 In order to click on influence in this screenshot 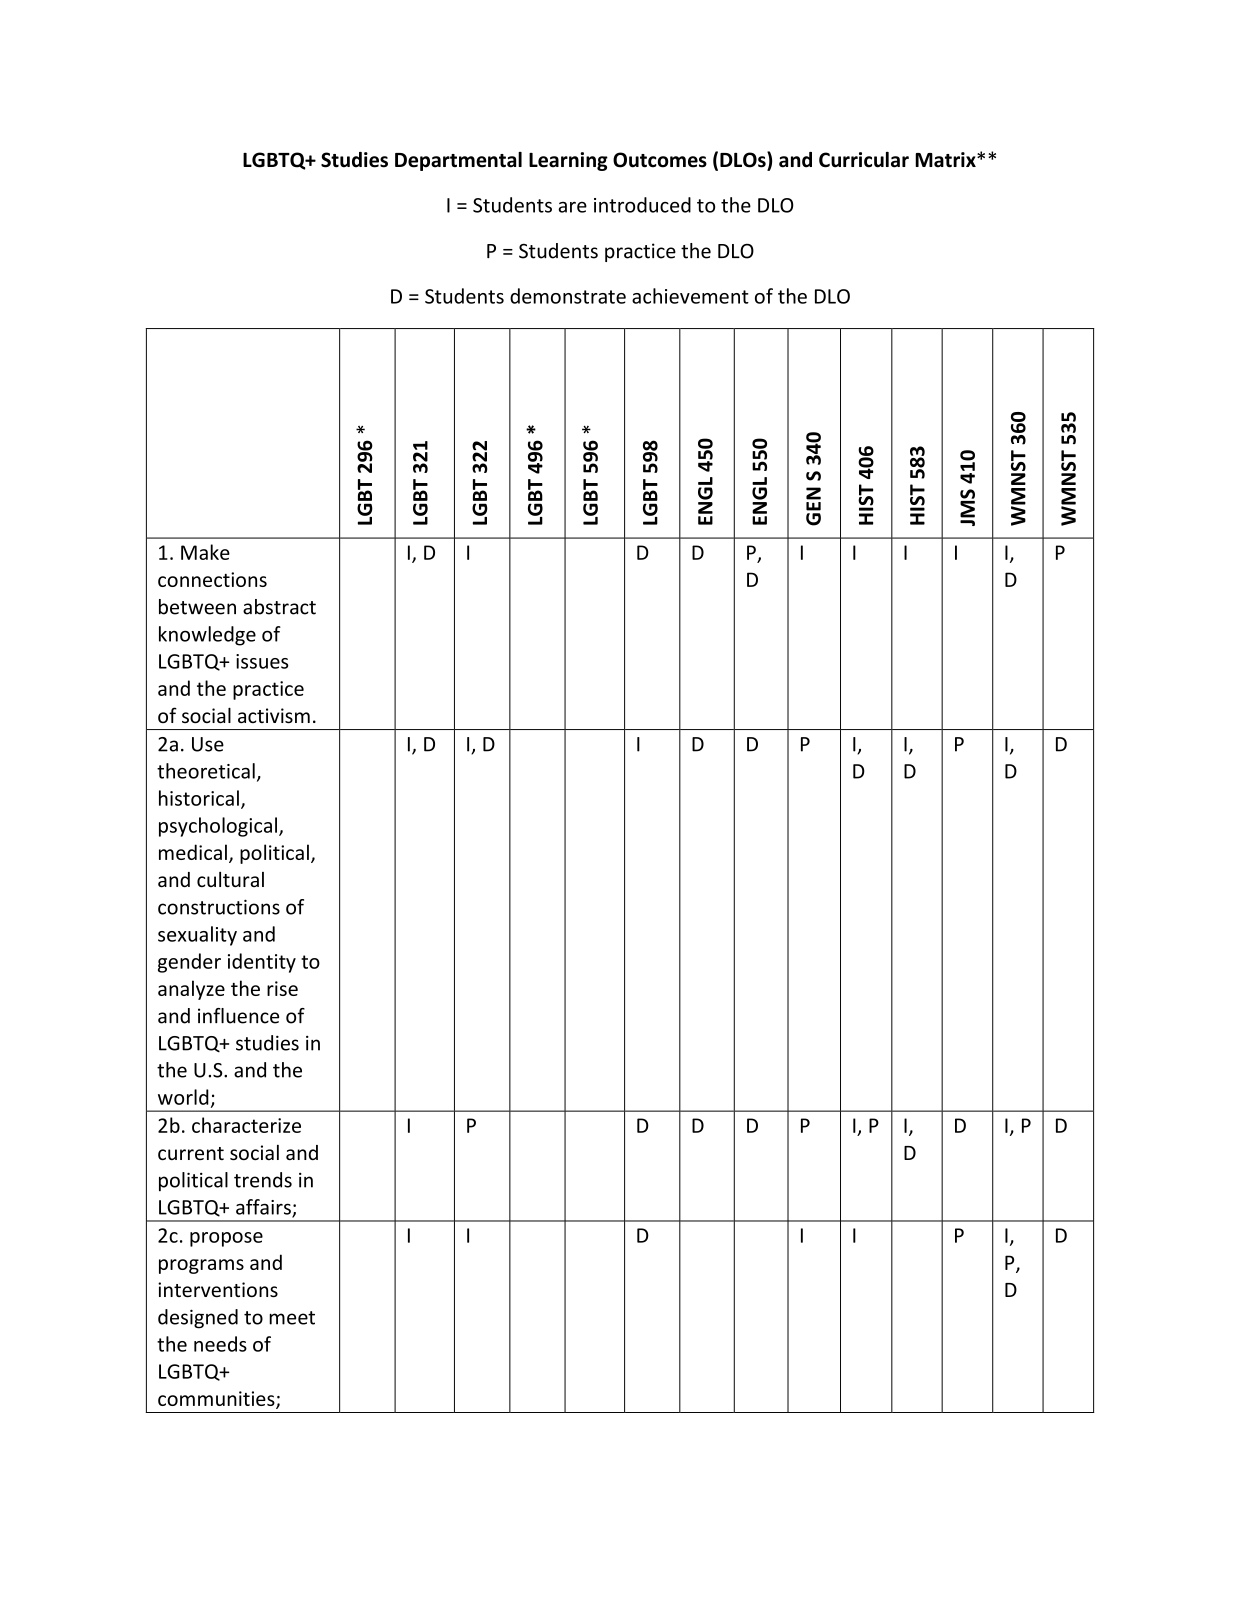, I will do `click(238, 1016)`.
